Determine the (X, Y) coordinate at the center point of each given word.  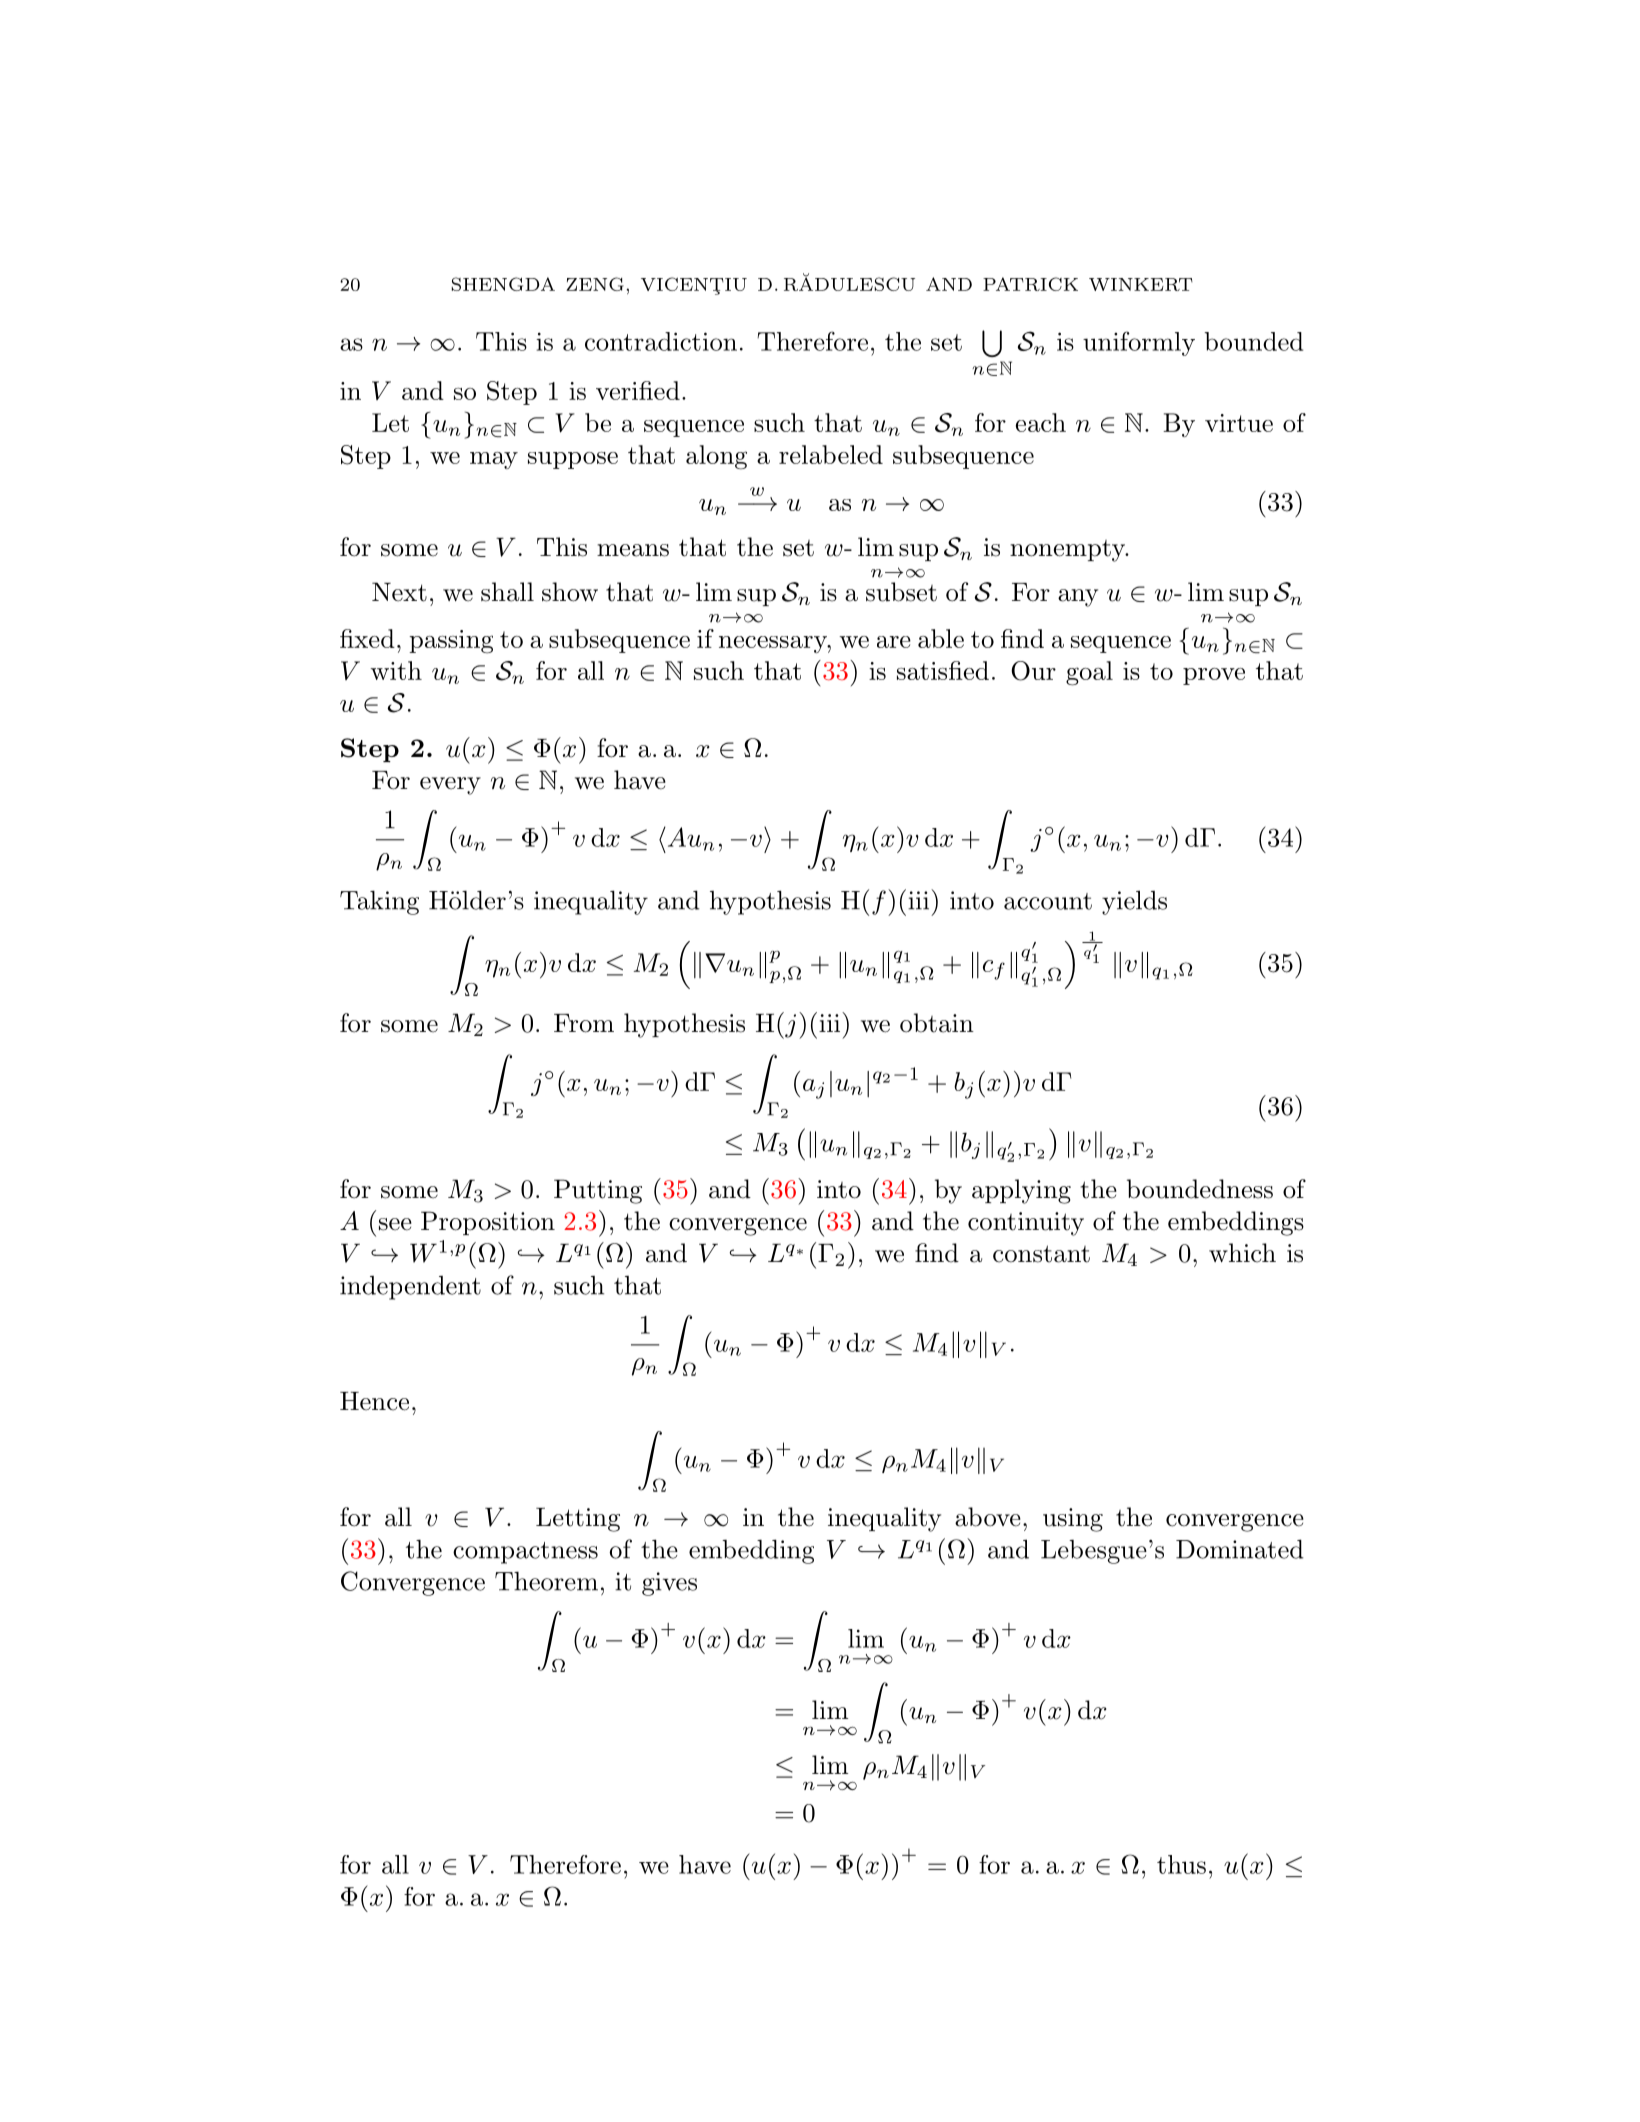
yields (1134, 902)
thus (1181, 1864)
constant (1041, 1254)
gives (669, 1584)
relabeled (831, 454)
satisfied (943, 670)
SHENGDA (503, 284)
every (450, 786)
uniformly (1139, 343)
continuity (1026, 1224)
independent (410, 1288)
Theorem (546, 1581)
